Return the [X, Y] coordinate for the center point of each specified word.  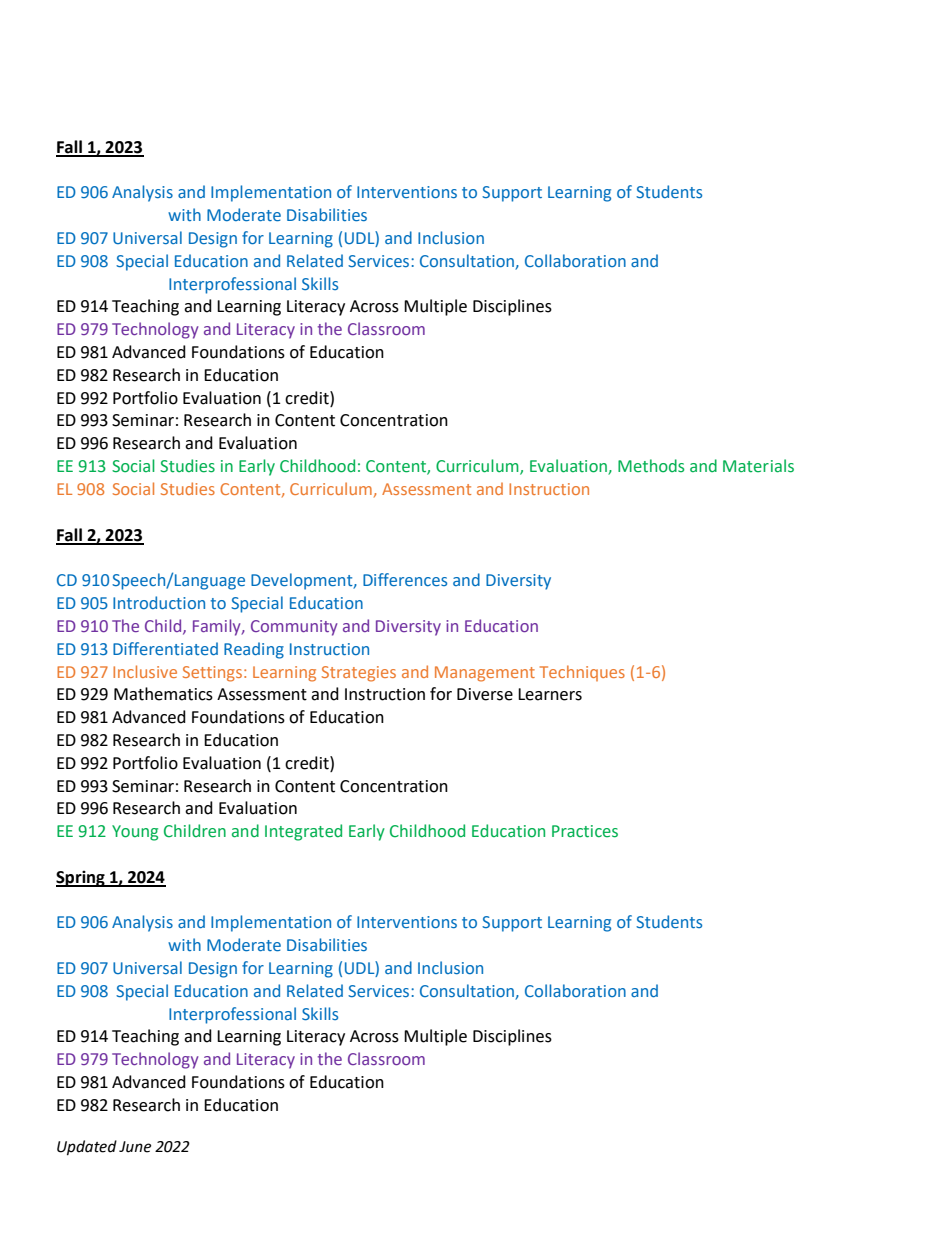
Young [135, 833]
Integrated [303, 832]
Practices [585, 831]
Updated [87, 1148]
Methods [651, 466]
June [135, 1147]
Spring [81, 878]
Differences [405, 579]
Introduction [159, 602]
